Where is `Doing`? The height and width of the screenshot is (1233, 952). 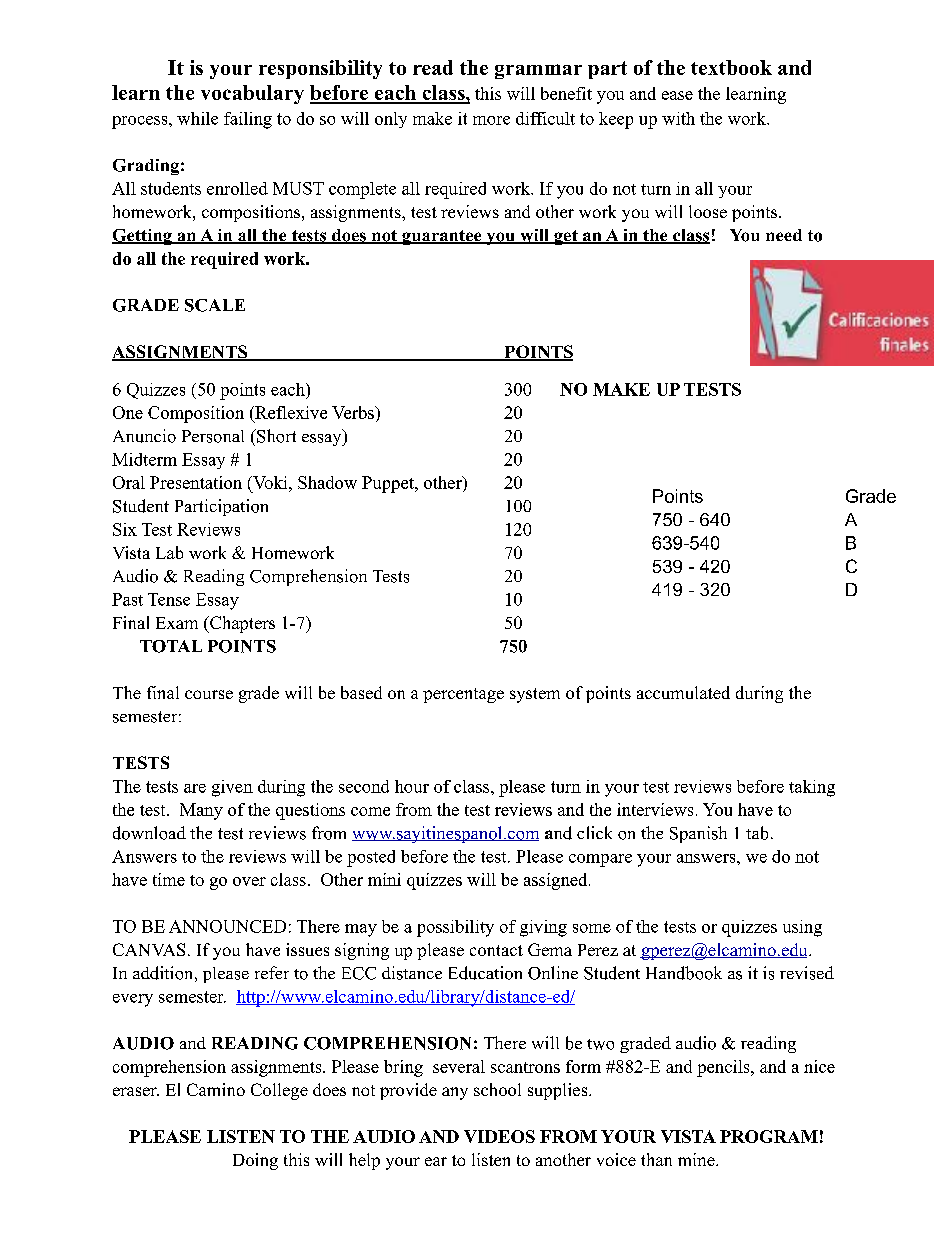 Doing is located at coordinates (255, 1161).
